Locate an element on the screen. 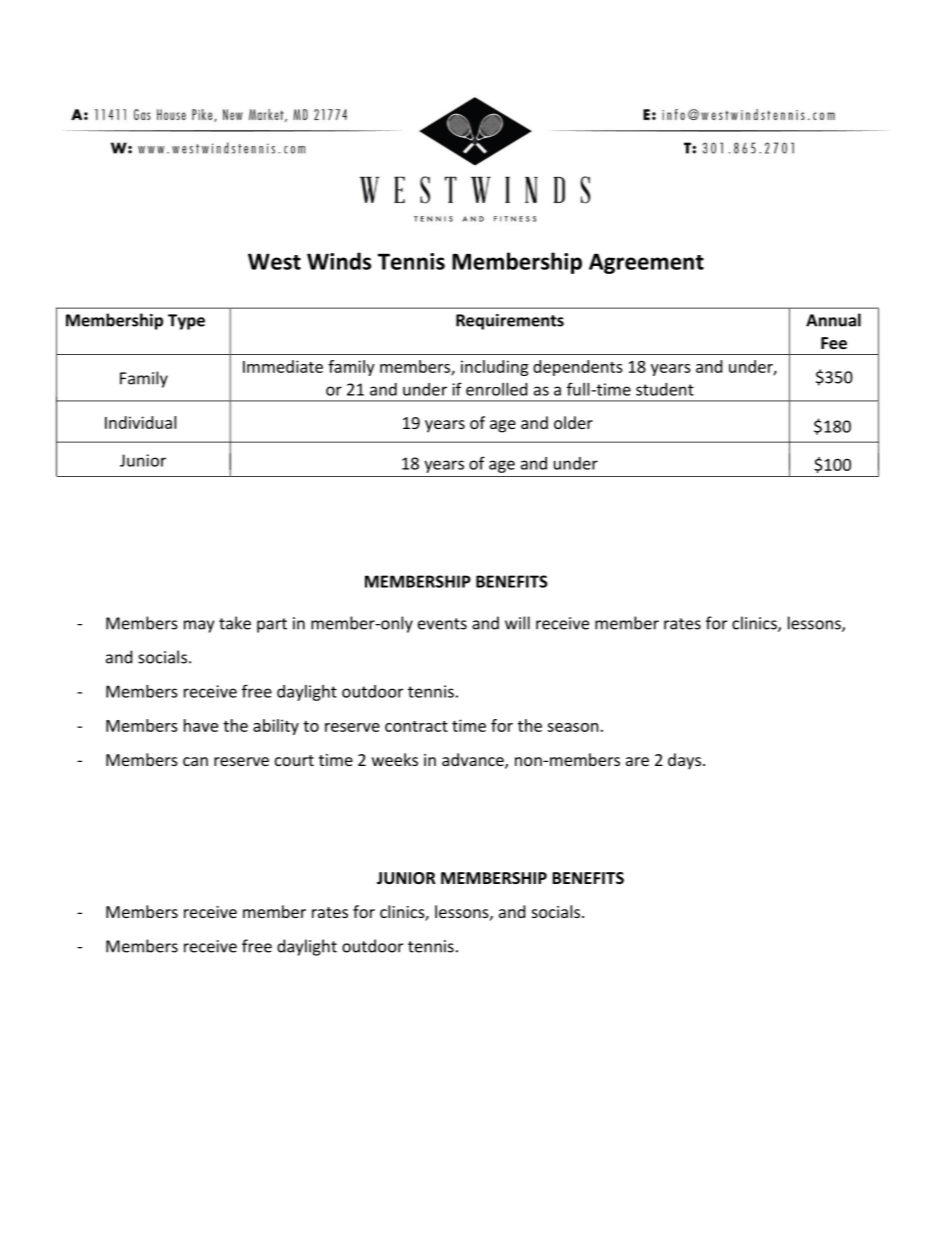  take is located at coordinates (235, 623).
